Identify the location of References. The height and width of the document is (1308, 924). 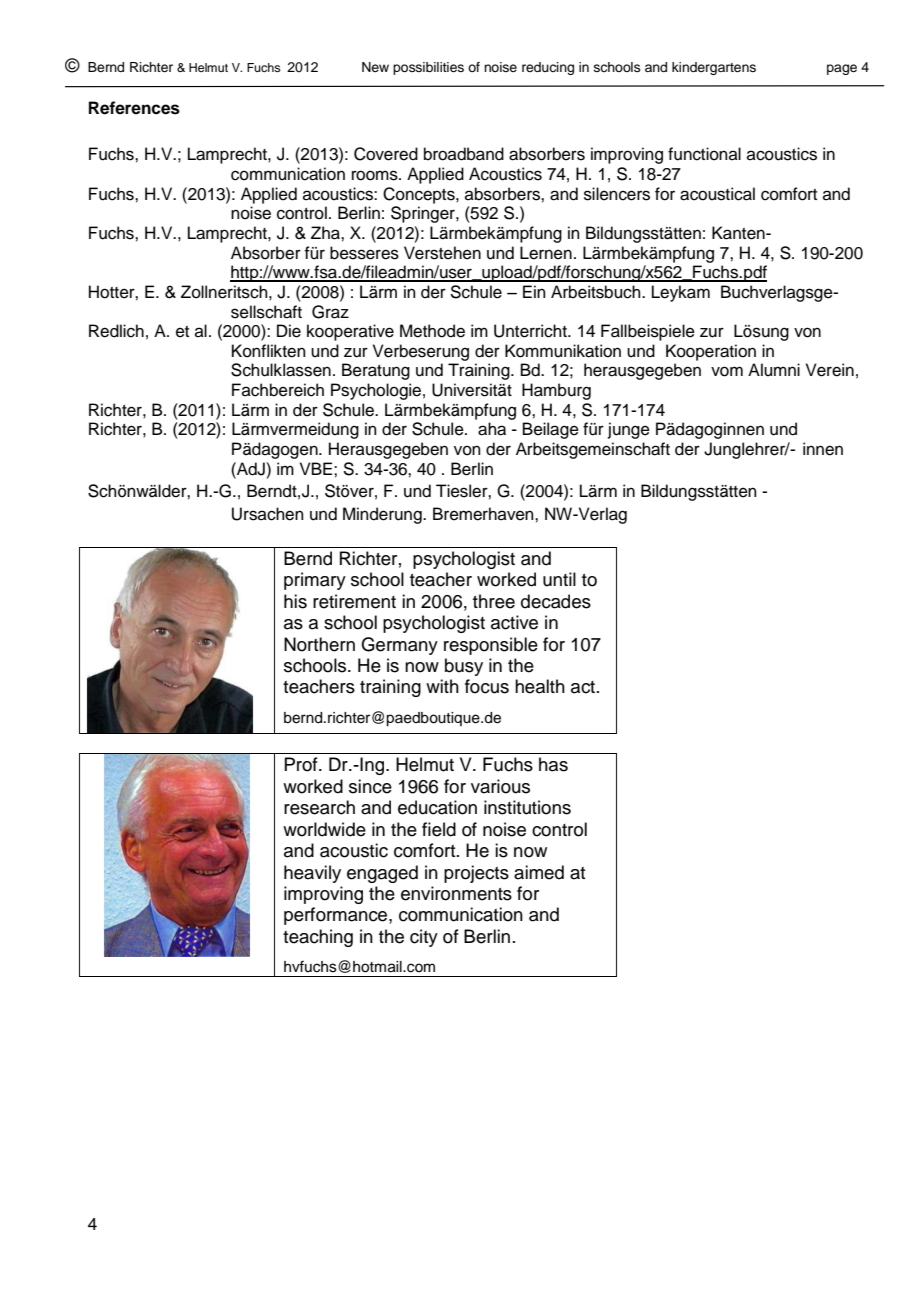
(134, 108).
